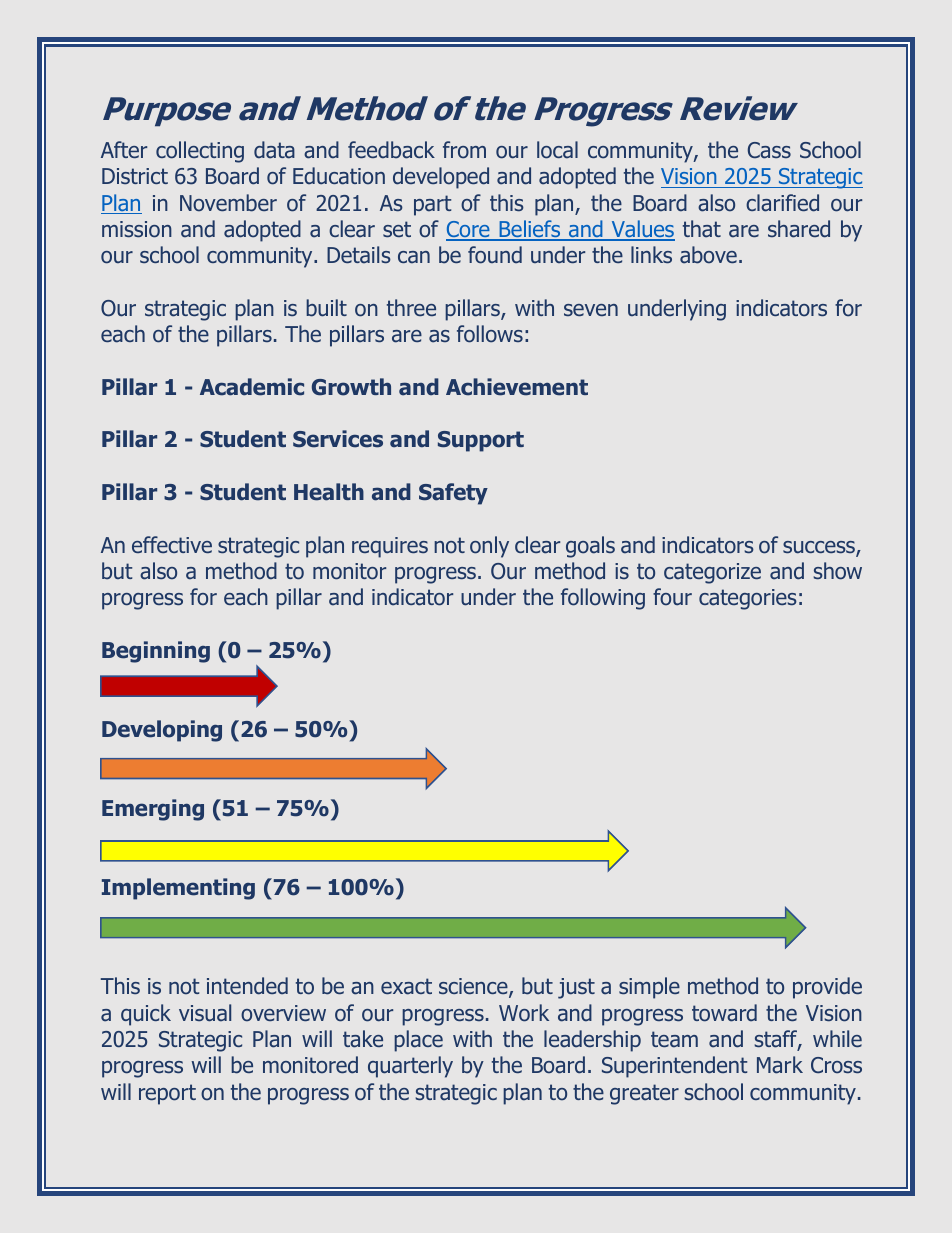  I want to click on Achievement, so click(517, 387).
